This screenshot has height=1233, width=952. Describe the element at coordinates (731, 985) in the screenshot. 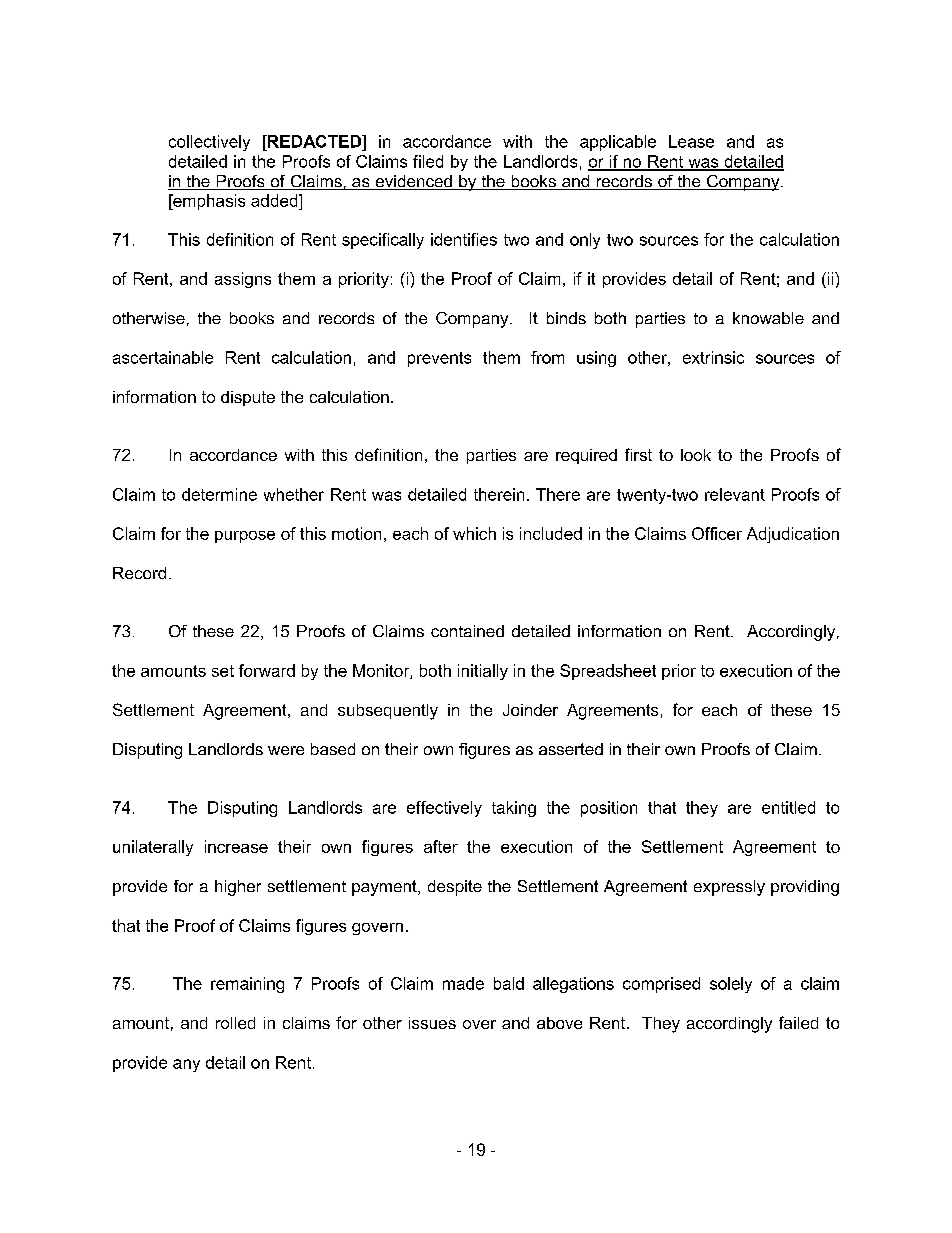

I see `solely` at that location.
